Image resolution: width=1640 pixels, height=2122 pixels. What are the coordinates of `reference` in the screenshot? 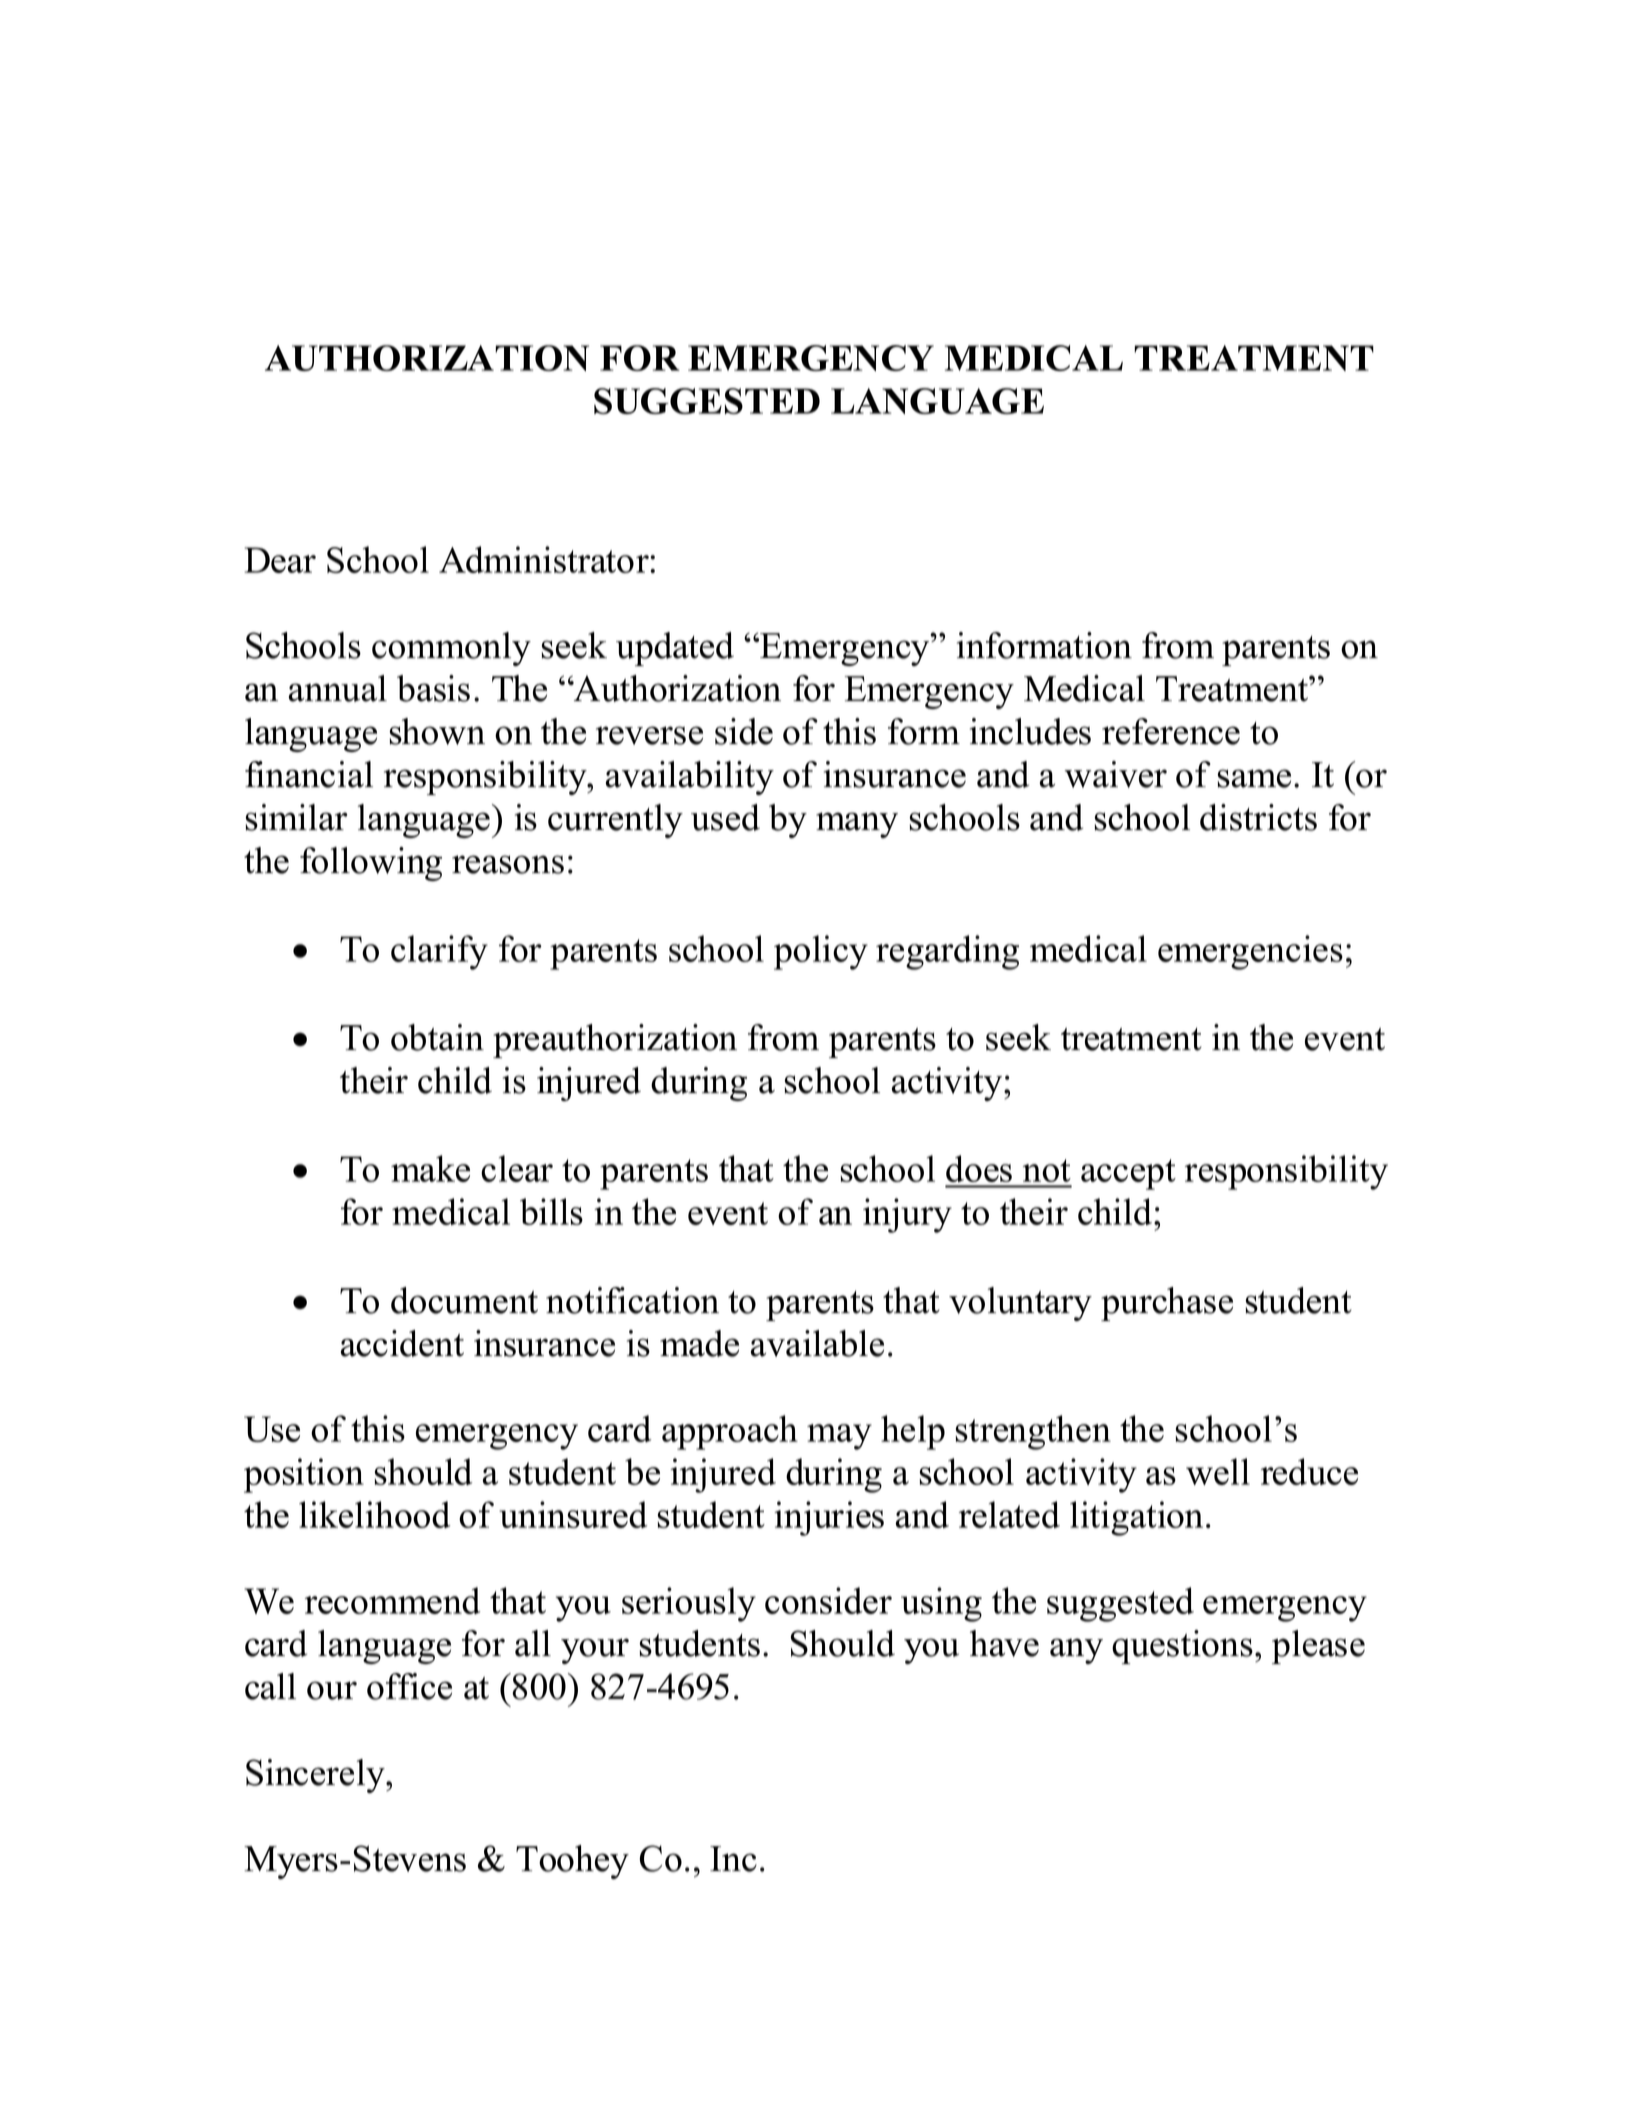 It's located at (1171, 731).
